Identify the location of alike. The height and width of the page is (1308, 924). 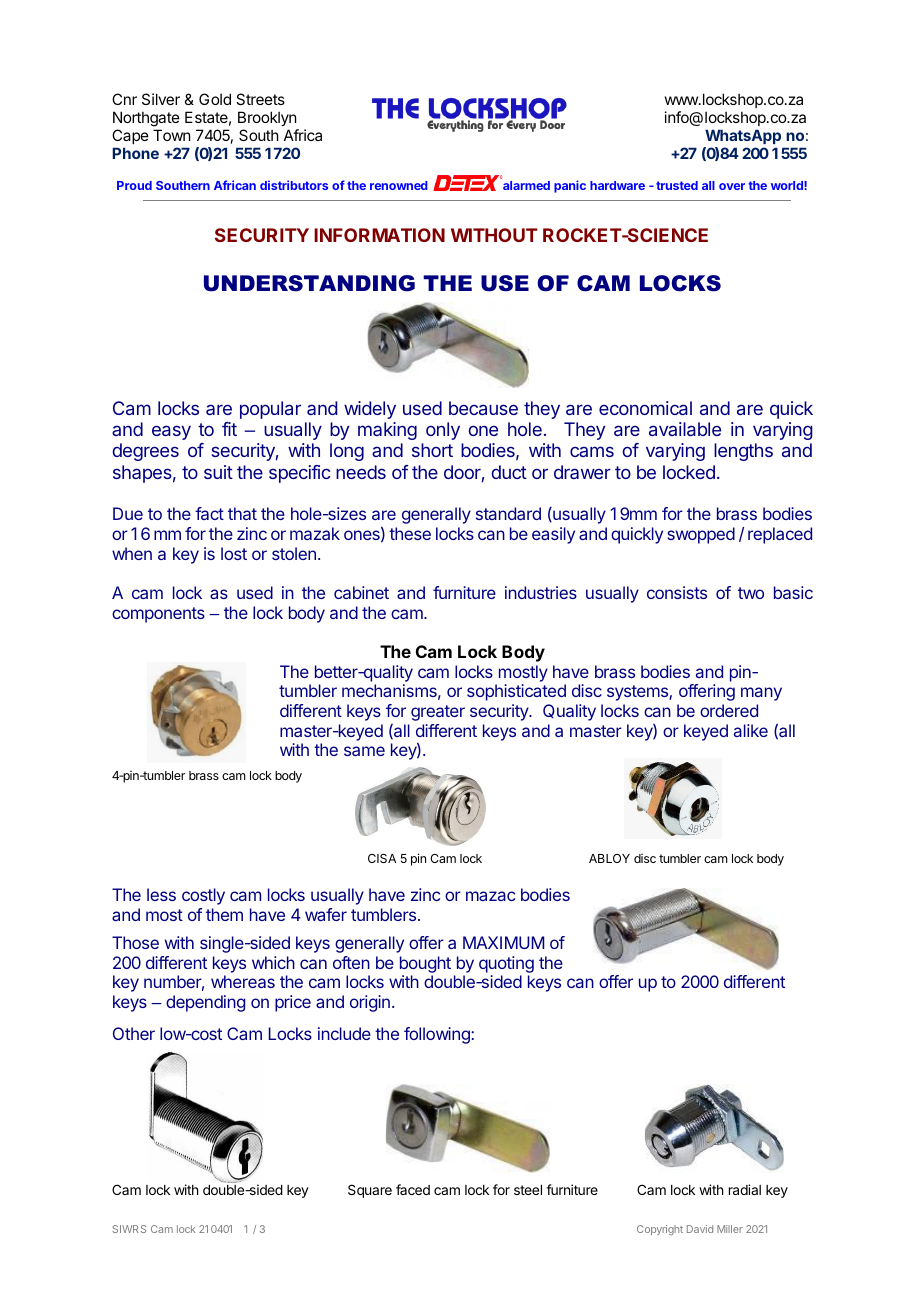
(751, 730).
